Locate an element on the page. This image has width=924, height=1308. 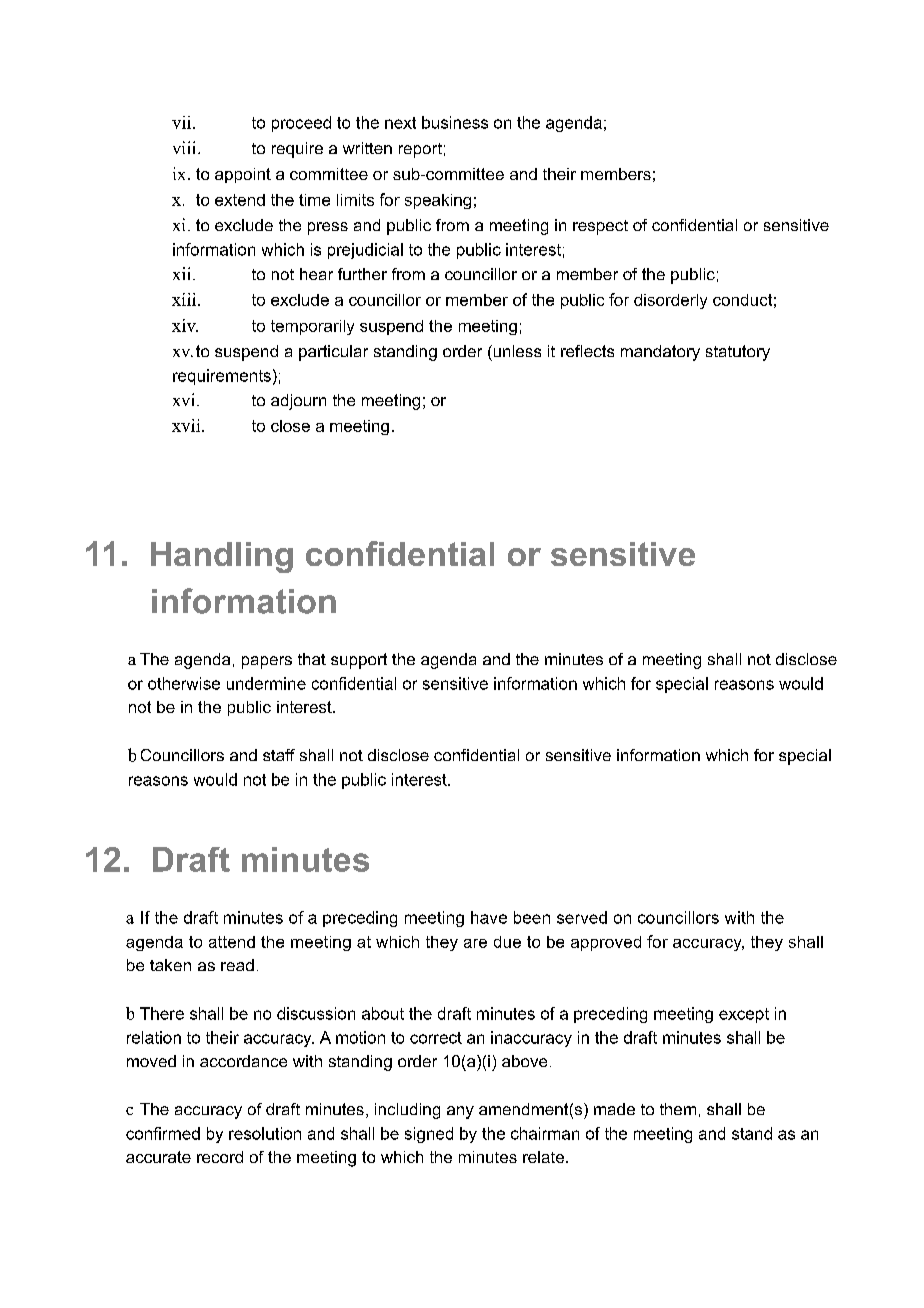
appoint is located at coordinates (243, 175).
